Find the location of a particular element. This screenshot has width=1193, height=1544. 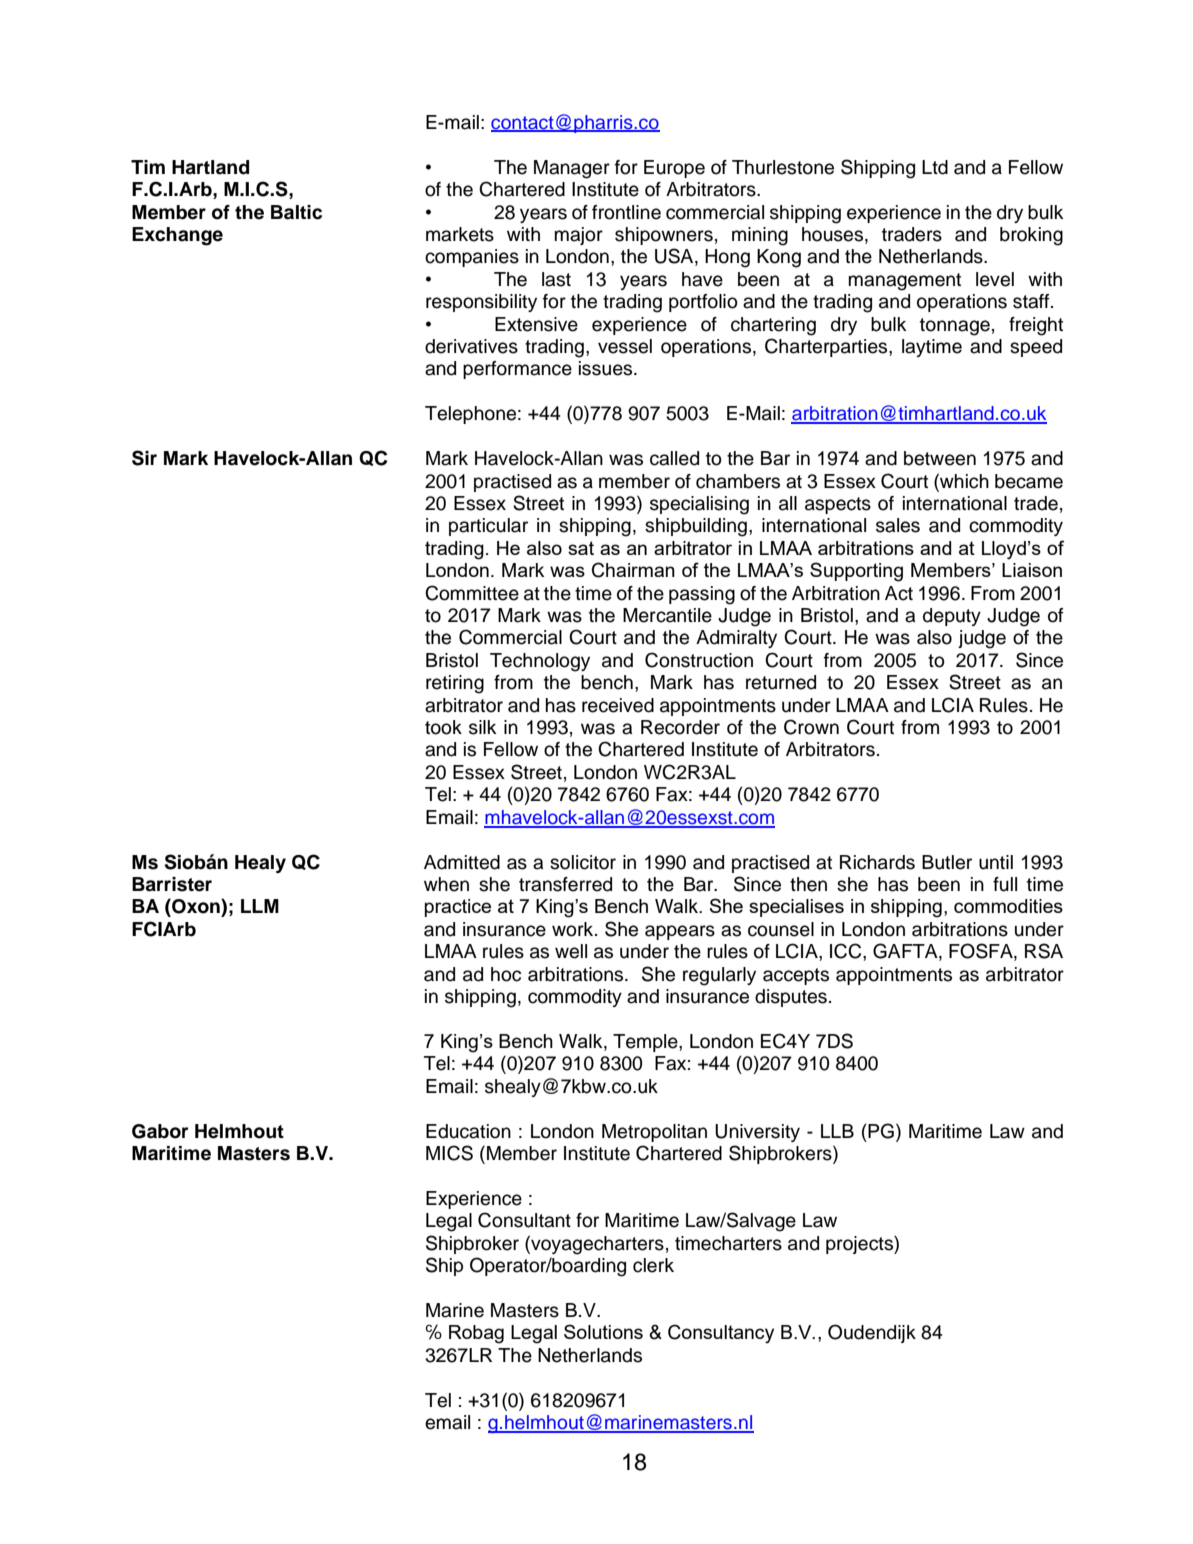

Temple is located at coordinates (646, 1043).
